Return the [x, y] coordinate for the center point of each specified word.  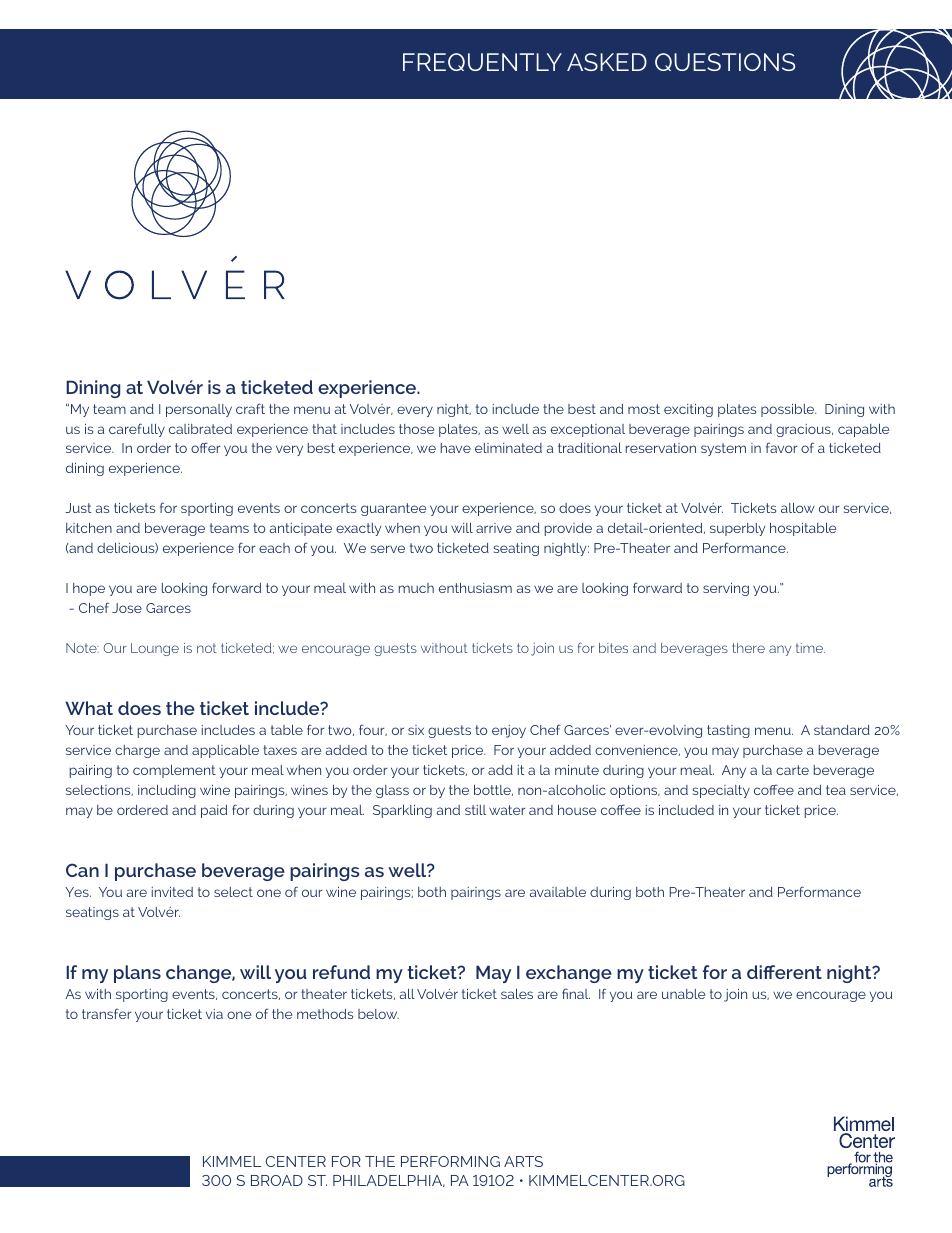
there [748, 648]
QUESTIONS [725, 62]
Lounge [155, 649]
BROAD [277, 1180]
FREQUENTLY [482, 62]
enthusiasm [475, 588]
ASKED [607, 62]
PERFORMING [450, 1161]
